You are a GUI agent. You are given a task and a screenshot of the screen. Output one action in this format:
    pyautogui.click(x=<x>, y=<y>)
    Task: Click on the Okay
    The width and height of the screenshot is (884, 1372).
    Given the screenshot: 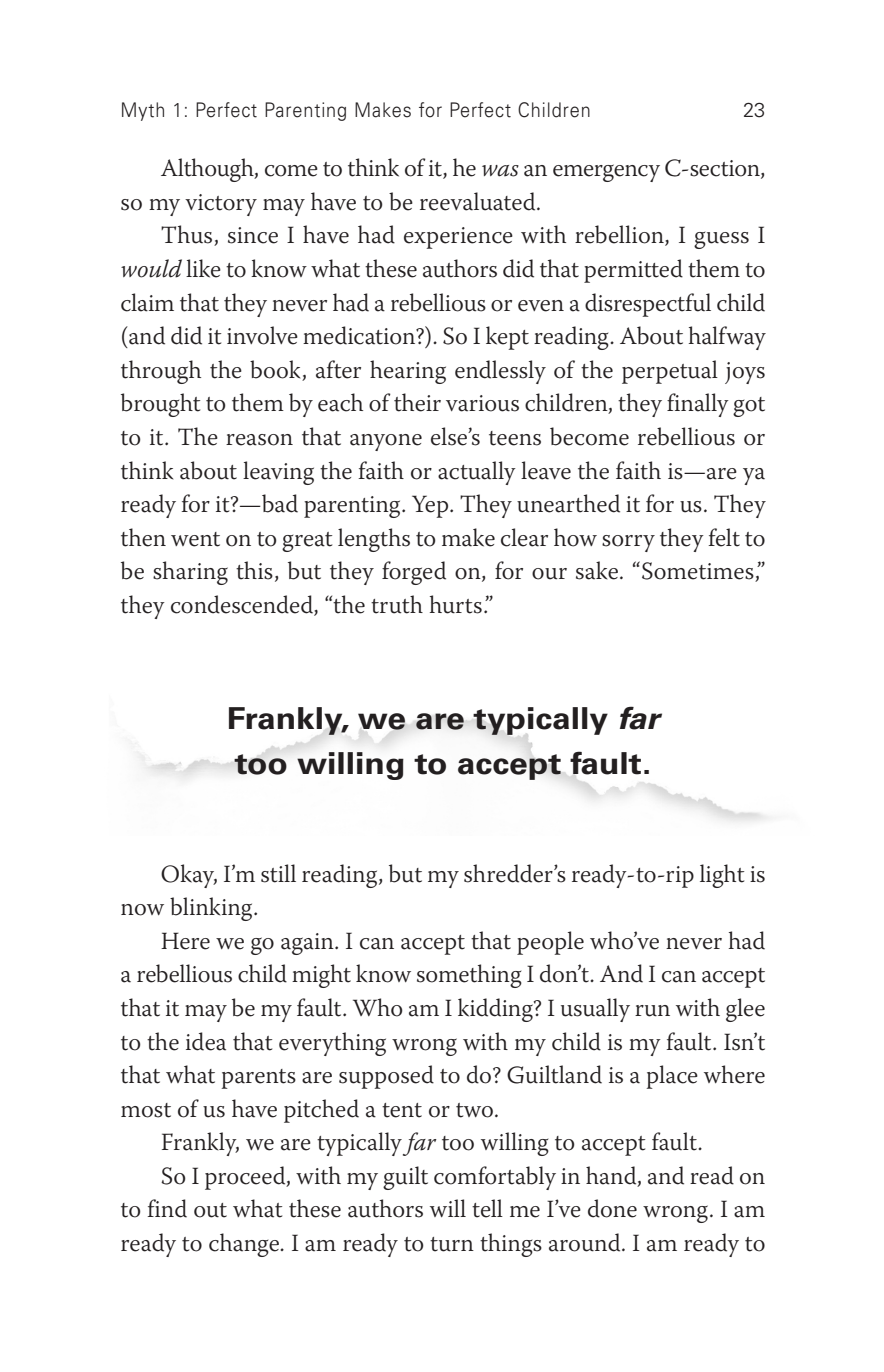 What is the action you would take?
    pyautogui.click(x=189, y=876)
